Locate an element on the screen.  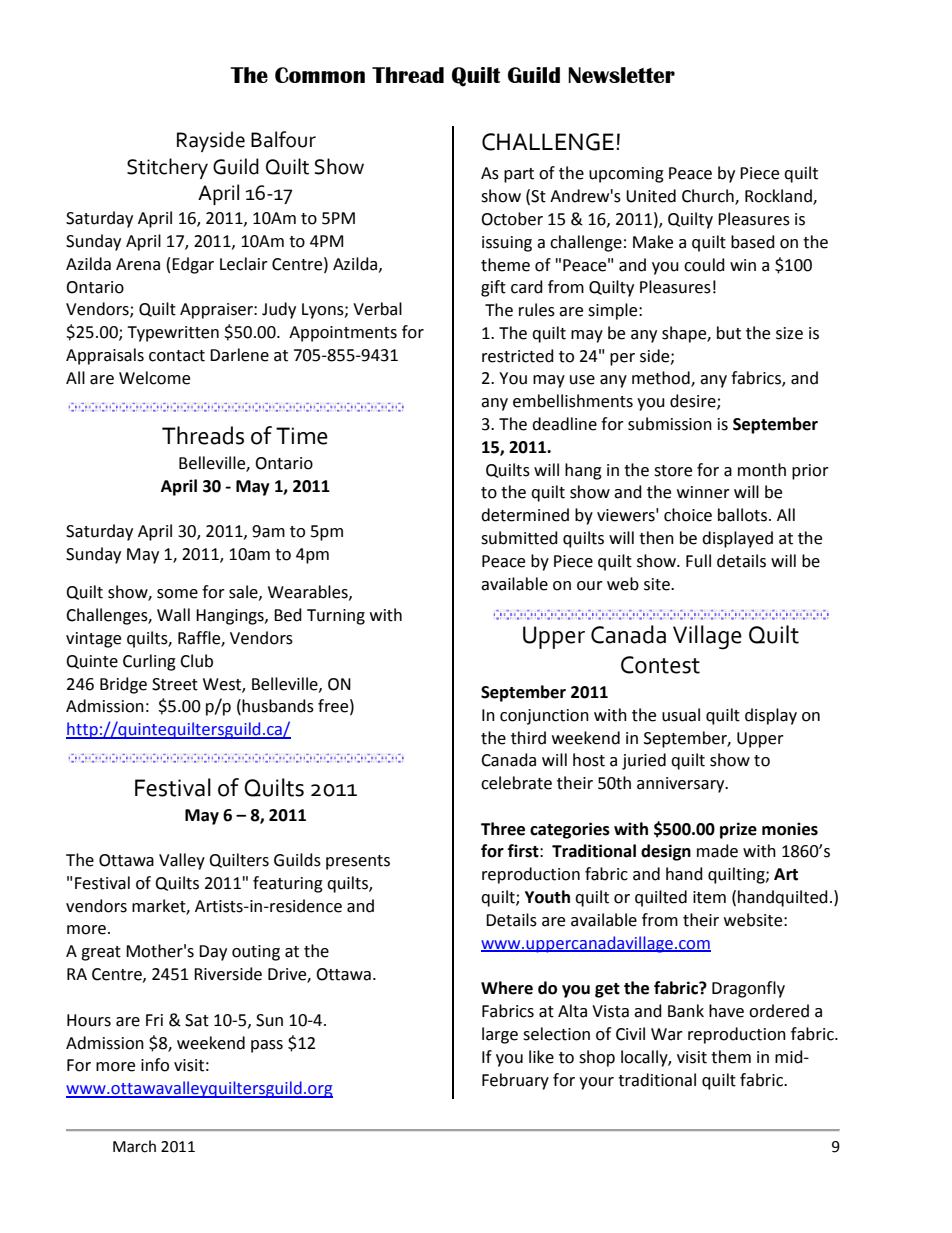
Newsletter is located at coordinates (621, 75).
